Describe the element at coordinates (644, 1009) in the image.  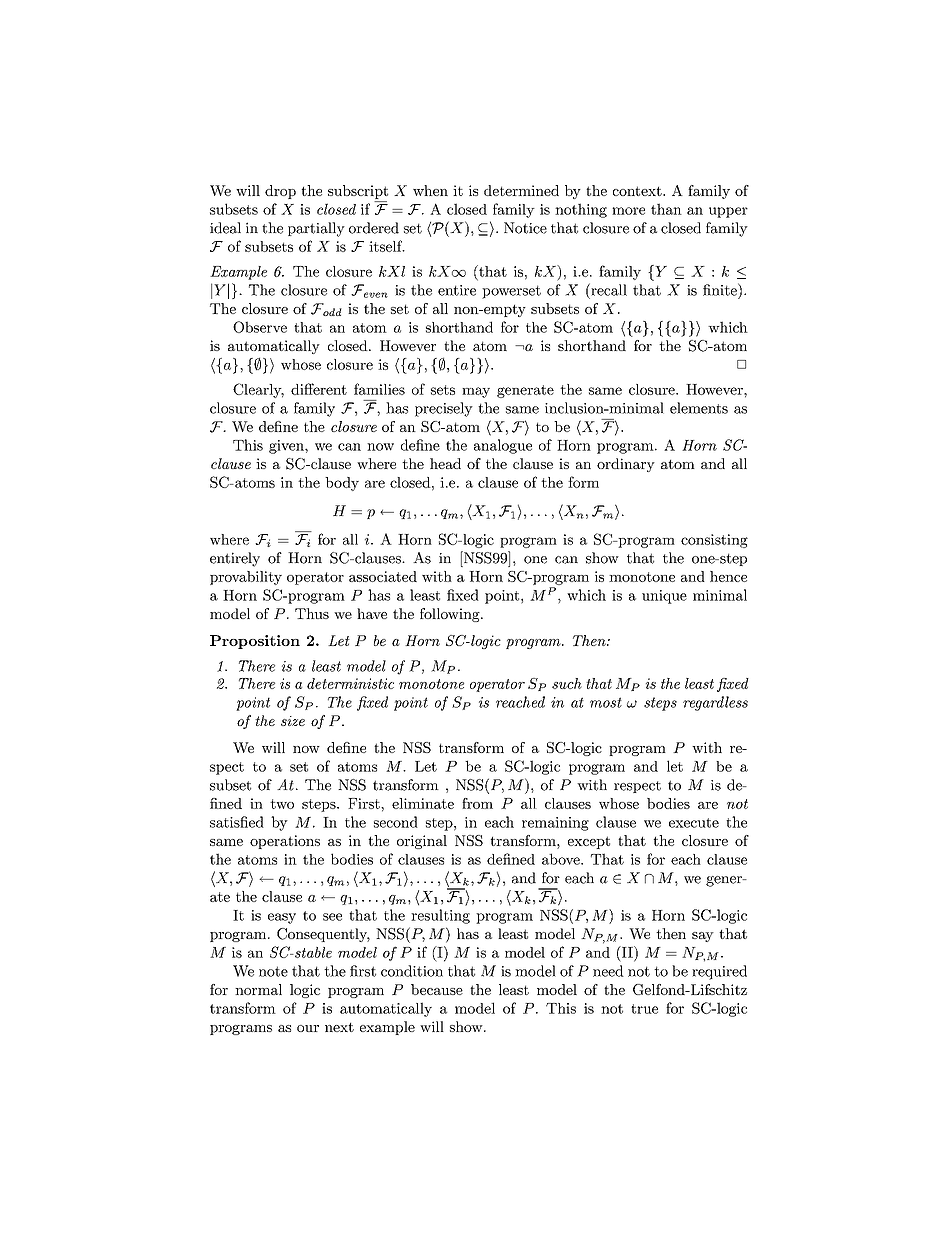
I see `true` at that location.
